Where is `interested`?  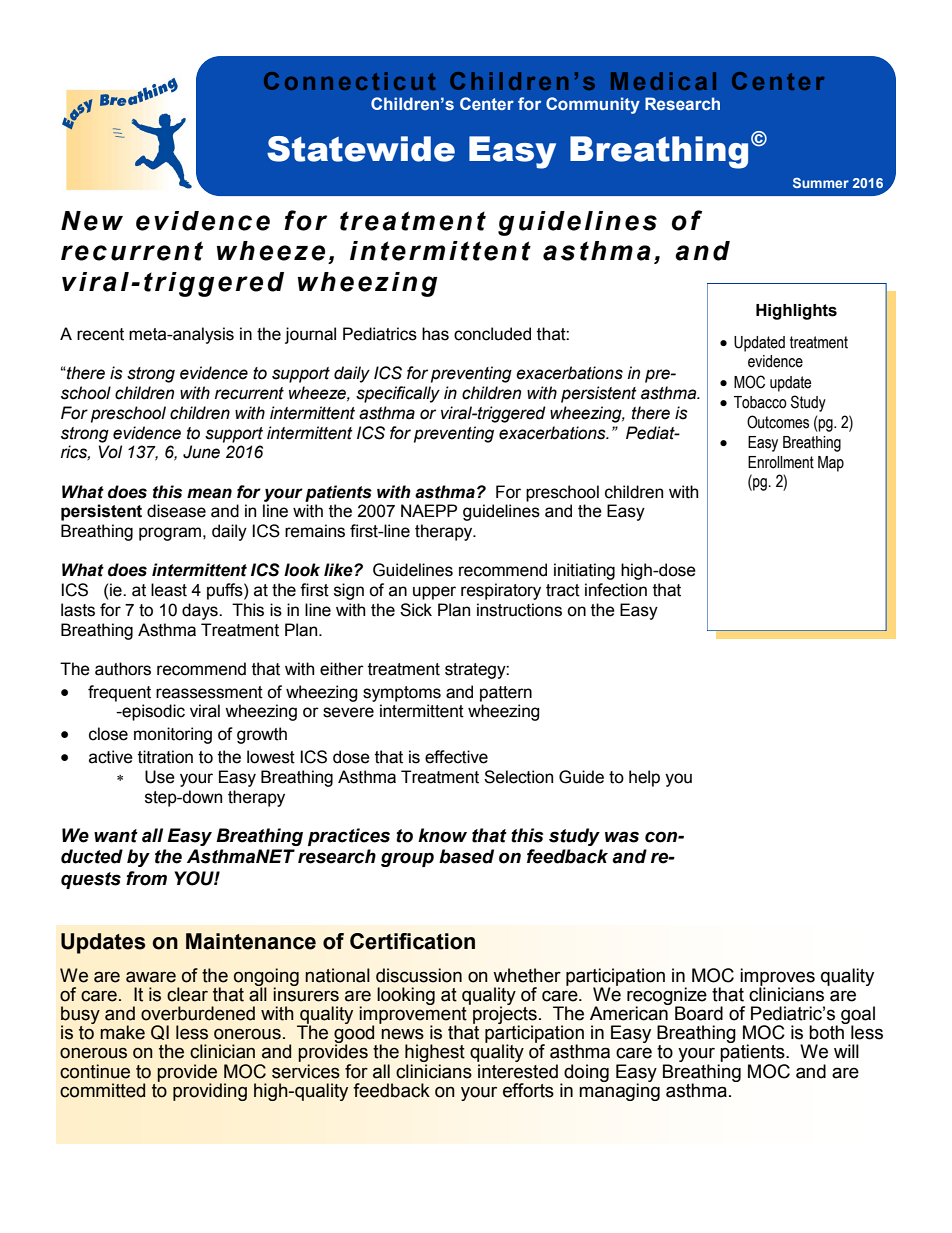
interested is located at coordinates (517, 1070).
